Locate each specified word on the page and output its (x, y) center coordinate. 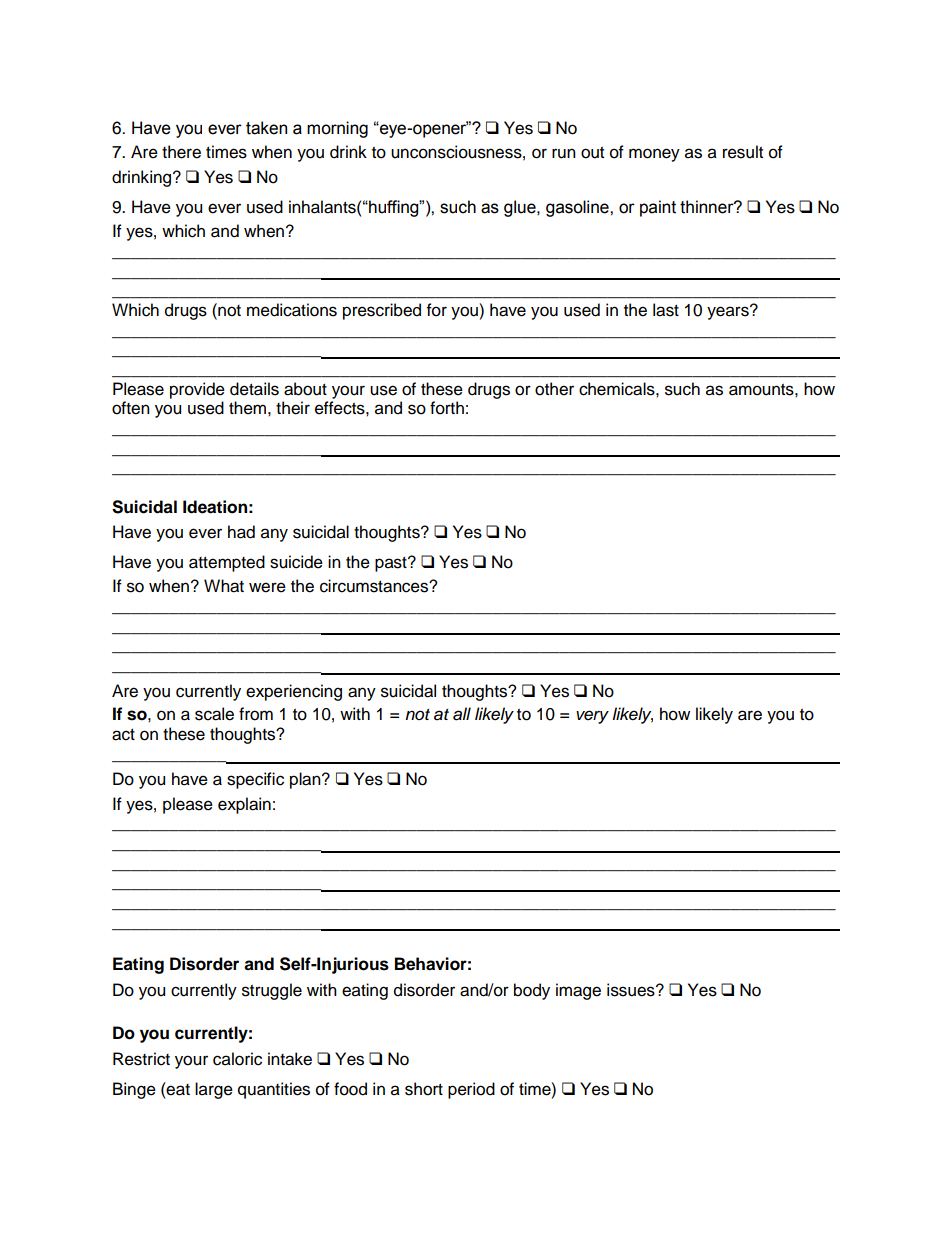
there (181, 152)
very (592, 717)
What (224, 586)
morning (337, 129)
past (392, 564)
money (654, 155)
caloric (237, 1059)
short (424, 1089)
